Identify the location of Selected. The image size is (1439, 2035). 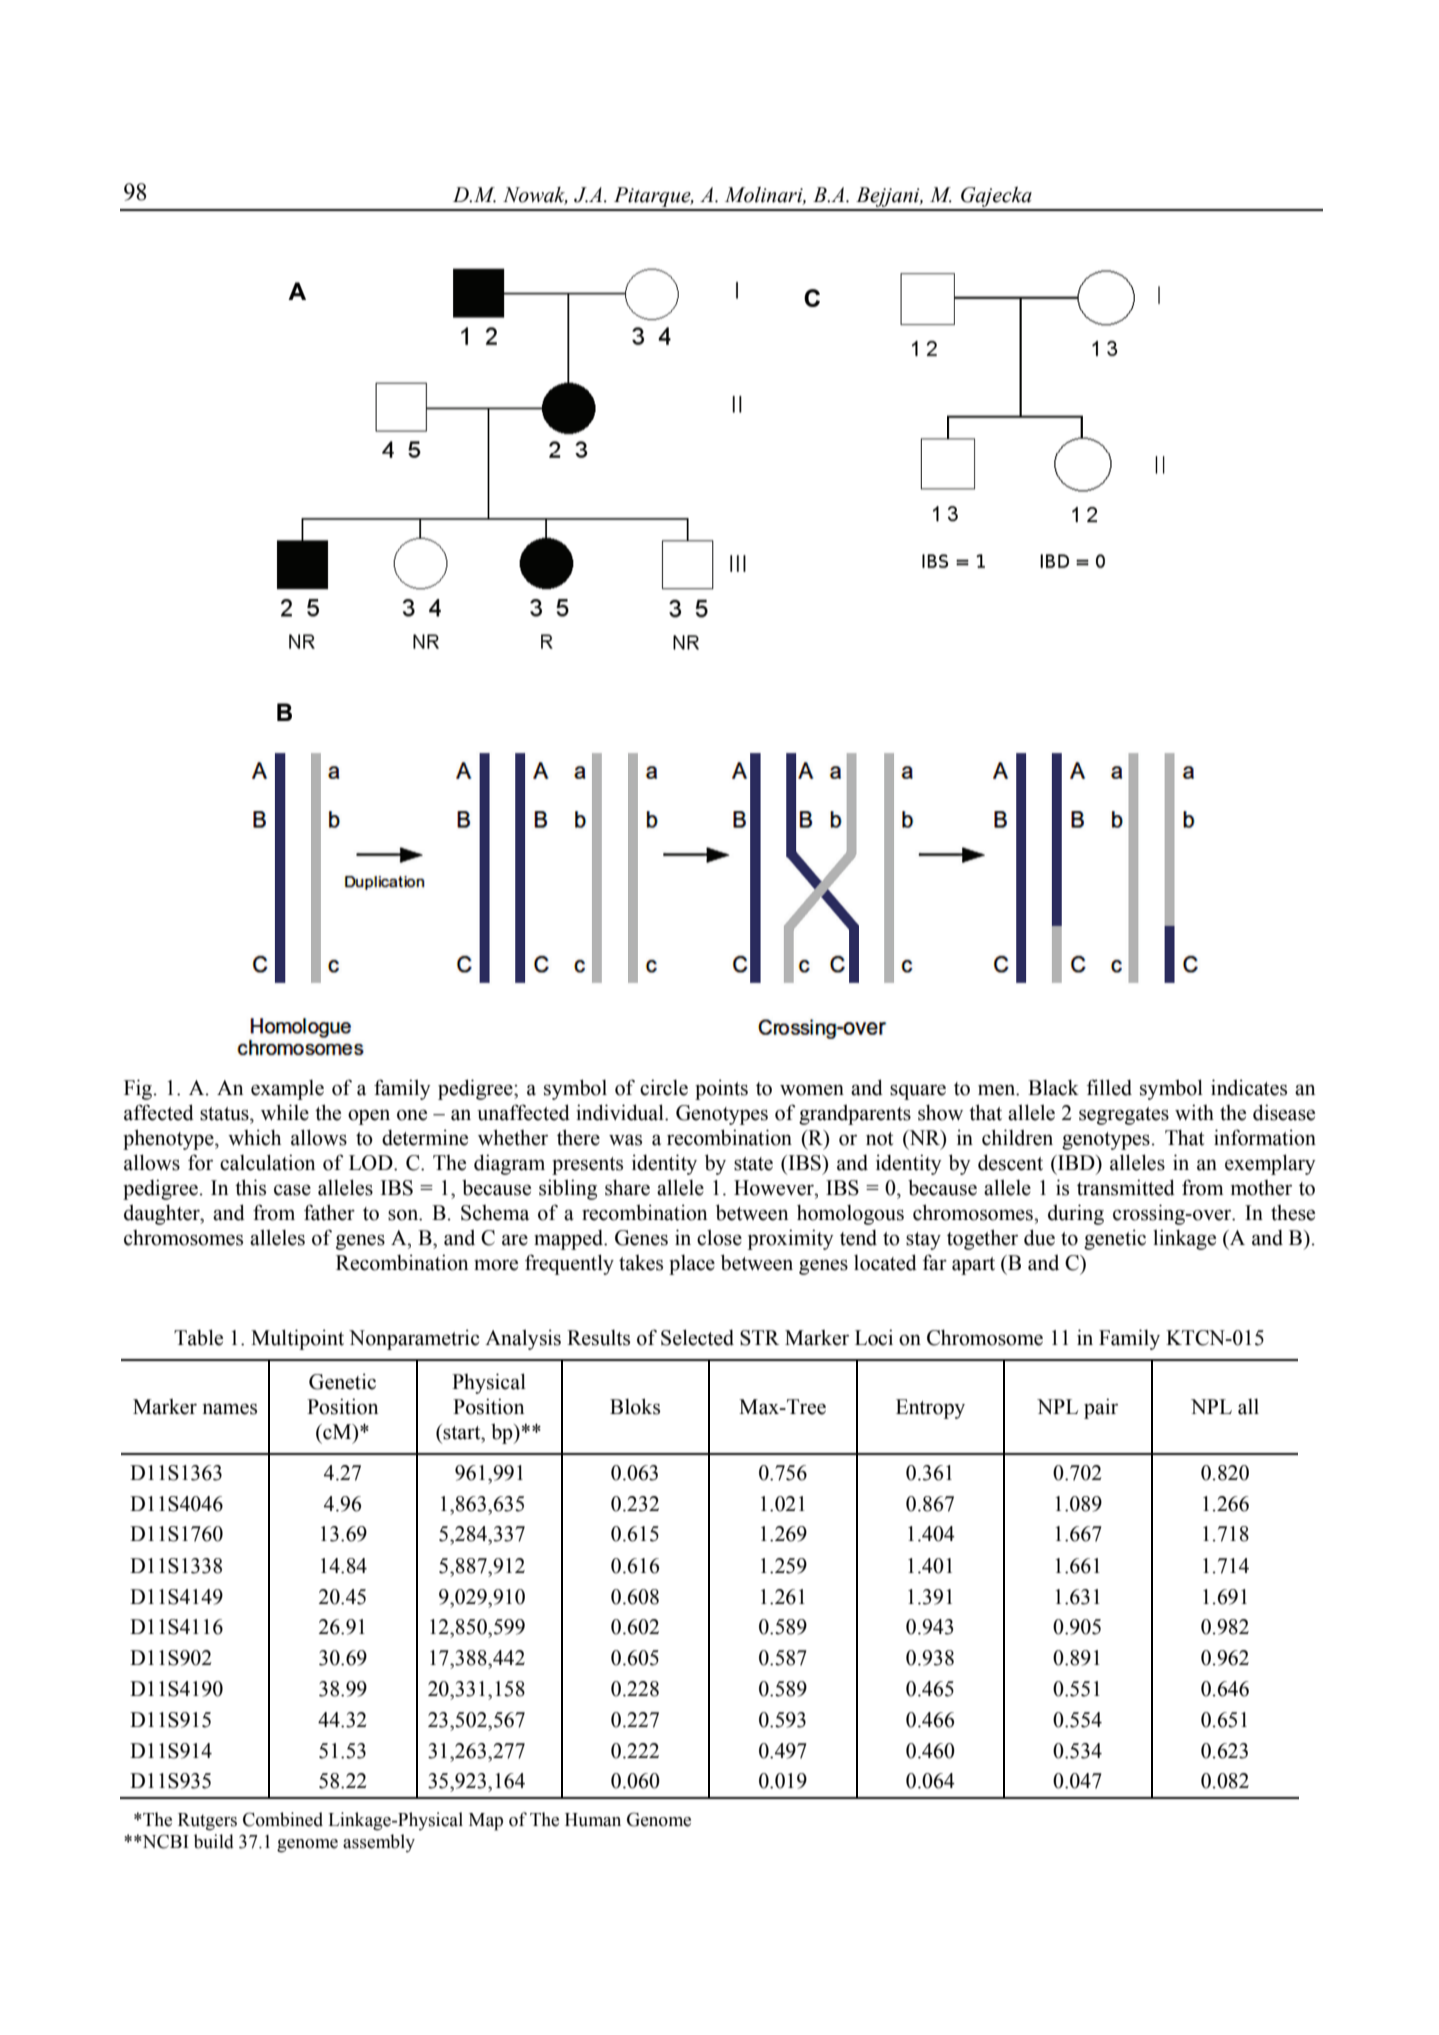
(697, 1337).
